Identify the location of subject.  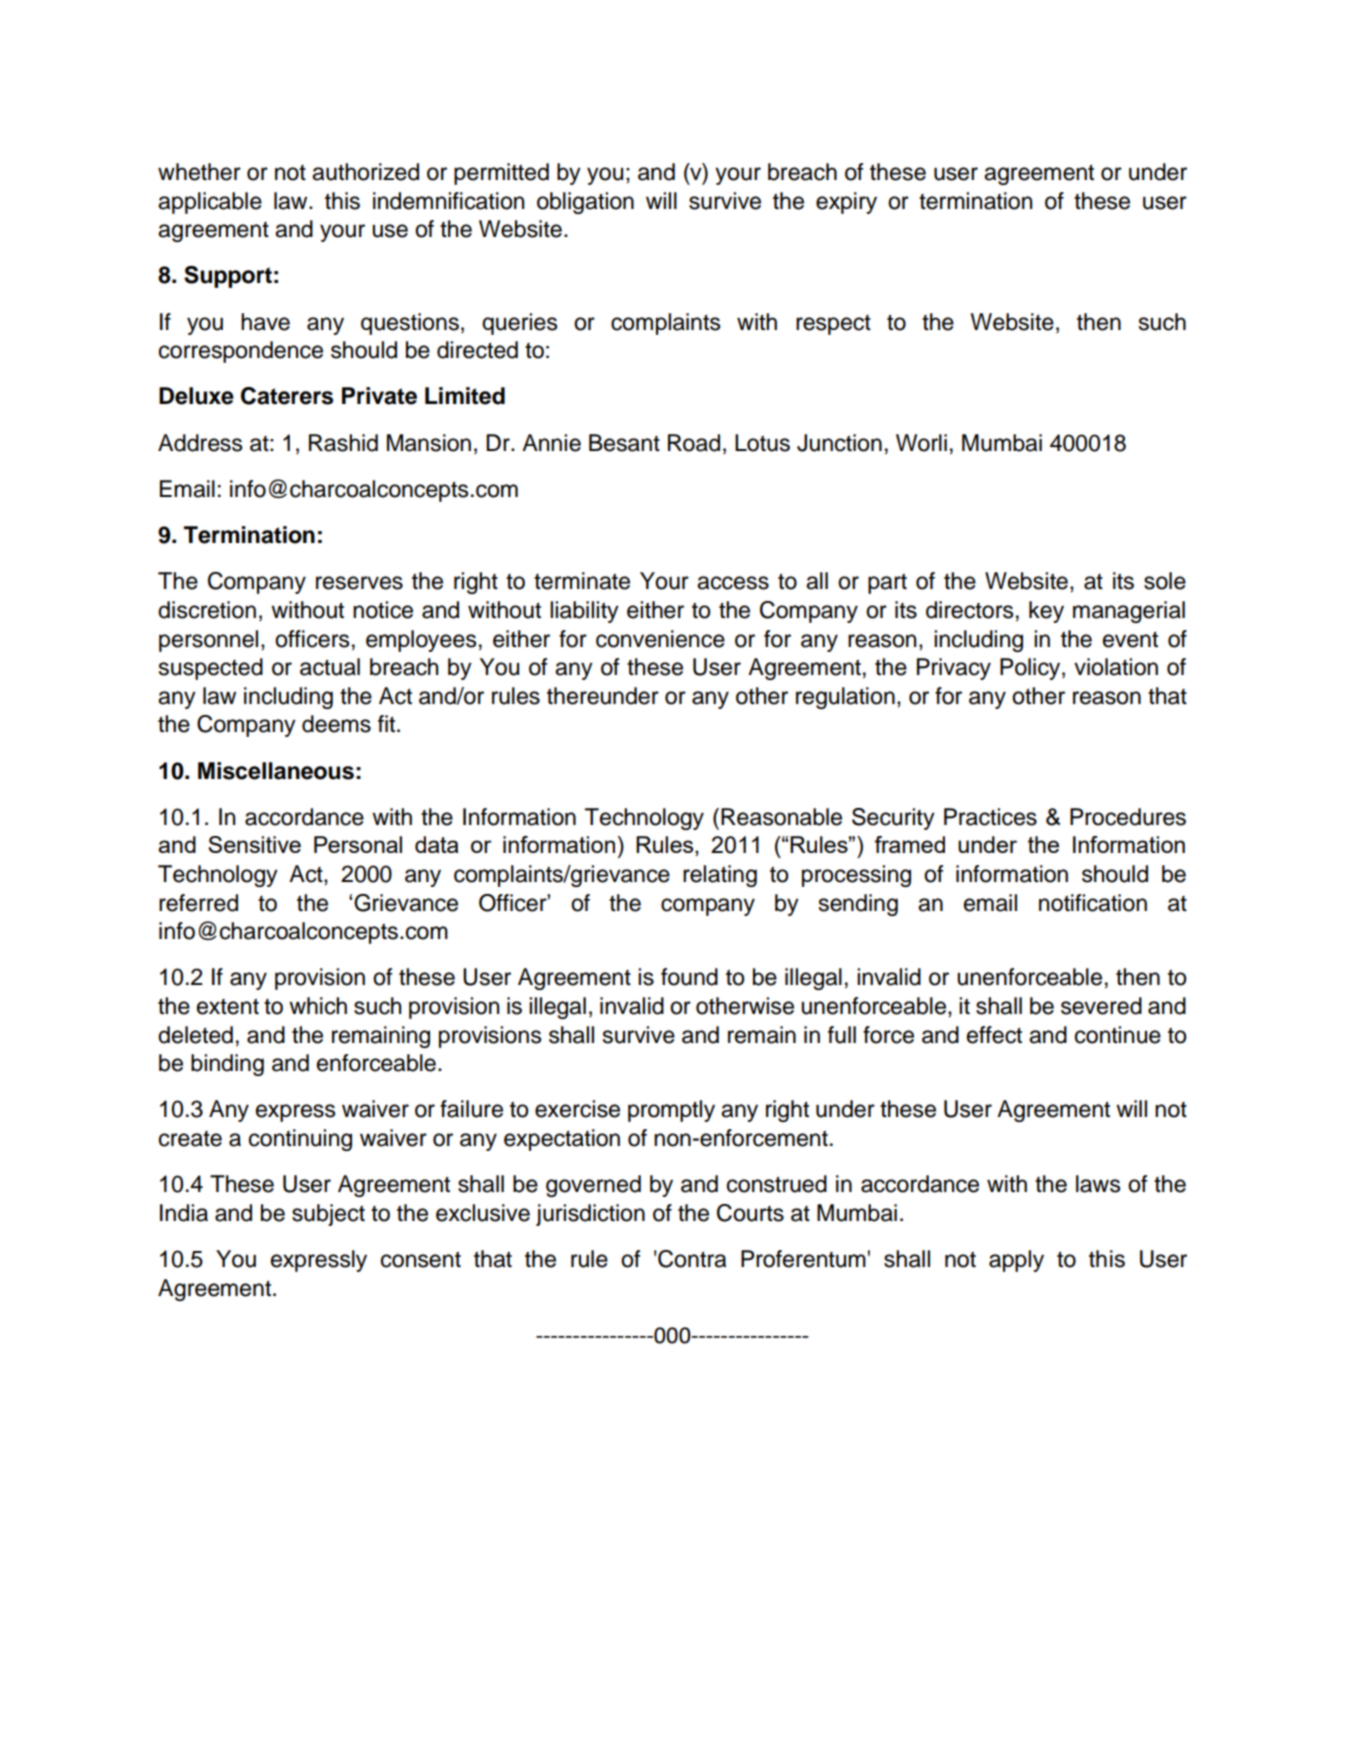
(328, 1215).
